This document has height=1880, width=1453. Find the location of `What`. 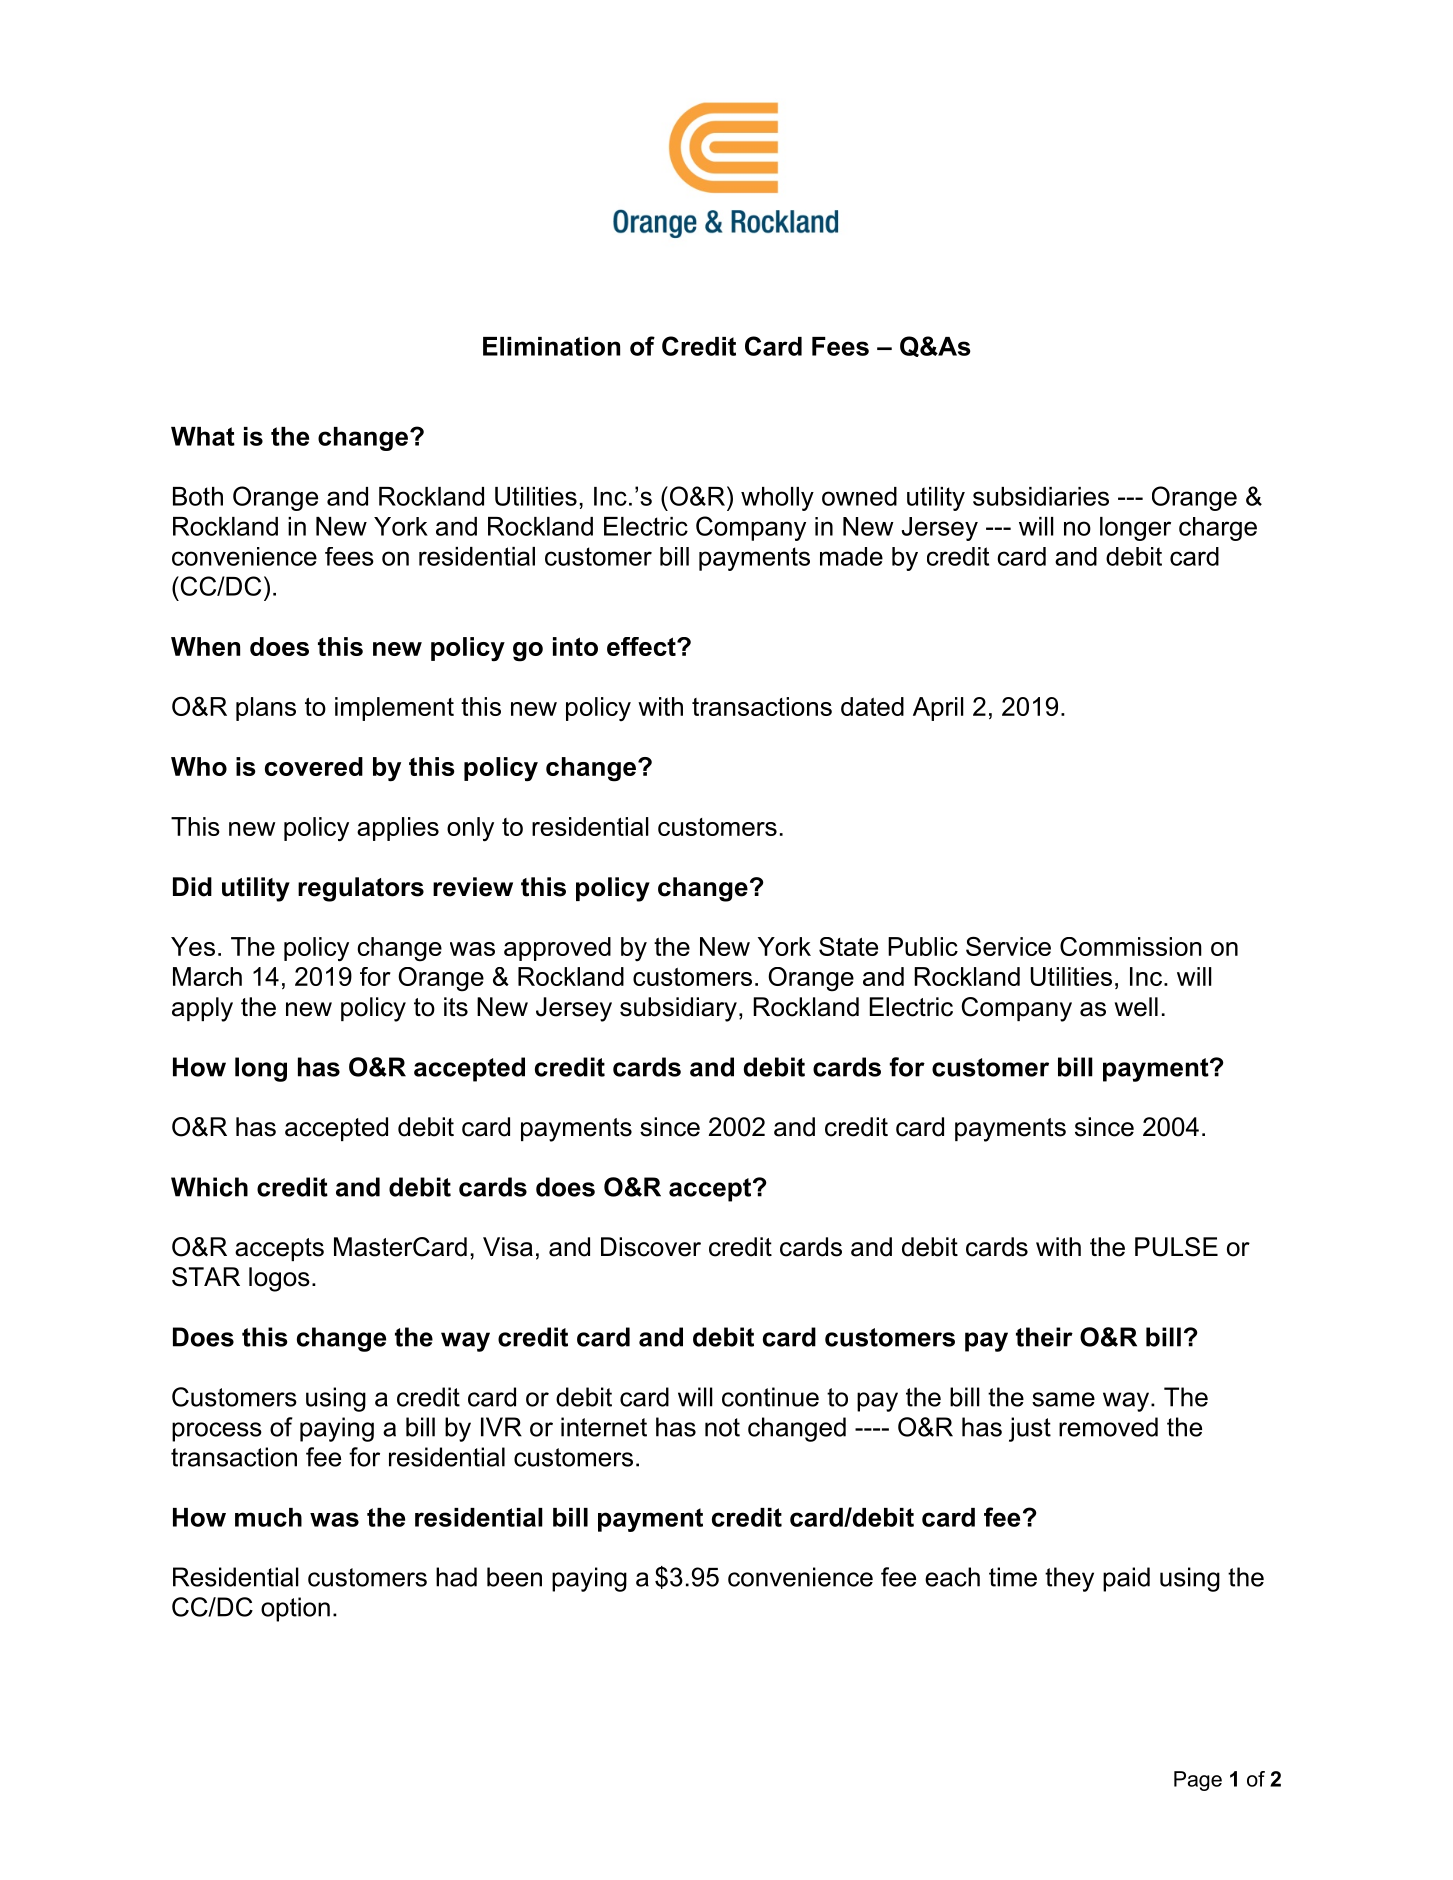

What is located at coordinates (203, 436).
